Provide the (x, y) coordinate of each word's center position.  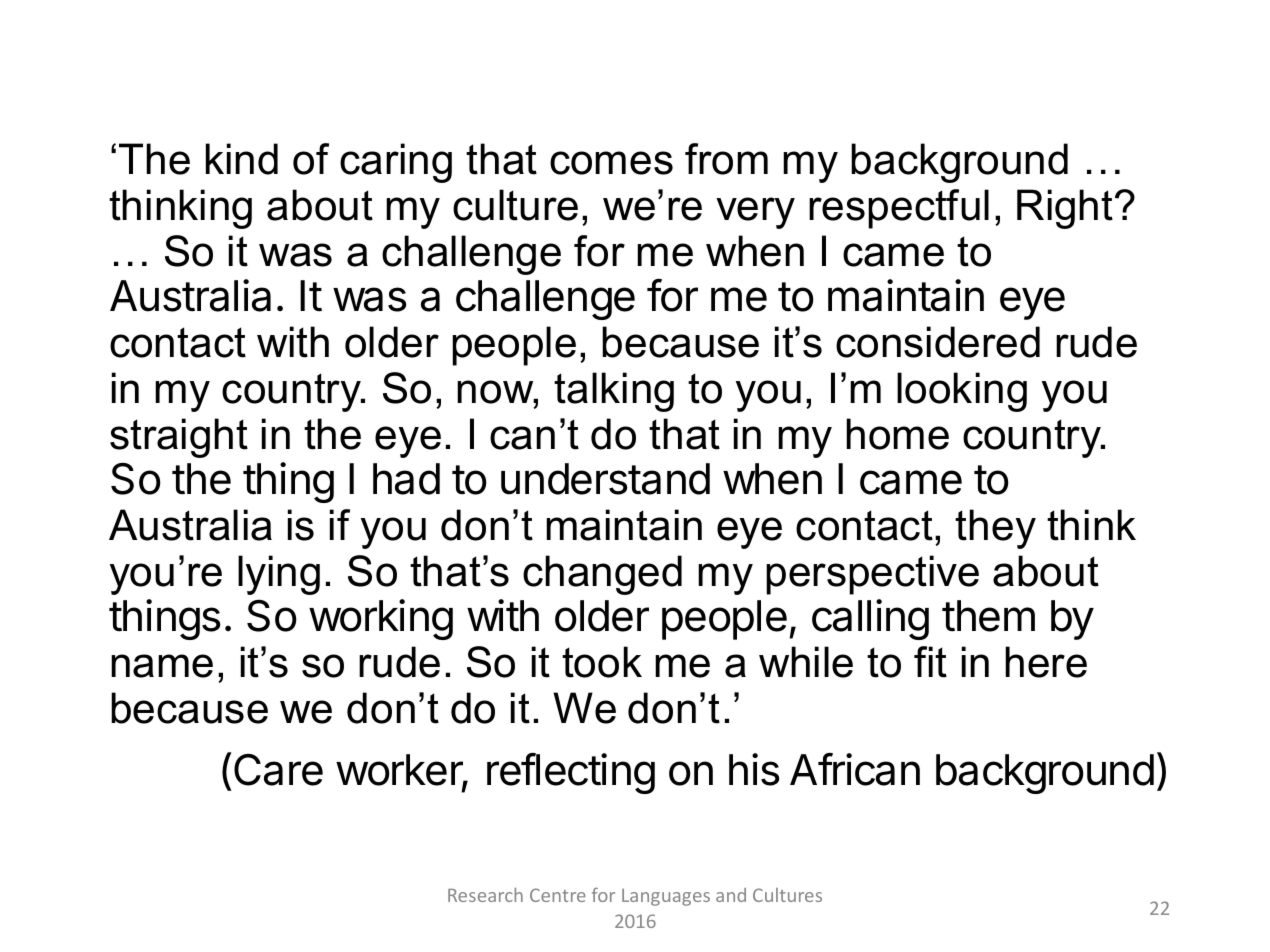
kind (242, 159)
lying (279, 575)
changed (602, 575)
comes (611, 163)
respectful (899, 209)
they (995, 529)
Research (485, 895)
